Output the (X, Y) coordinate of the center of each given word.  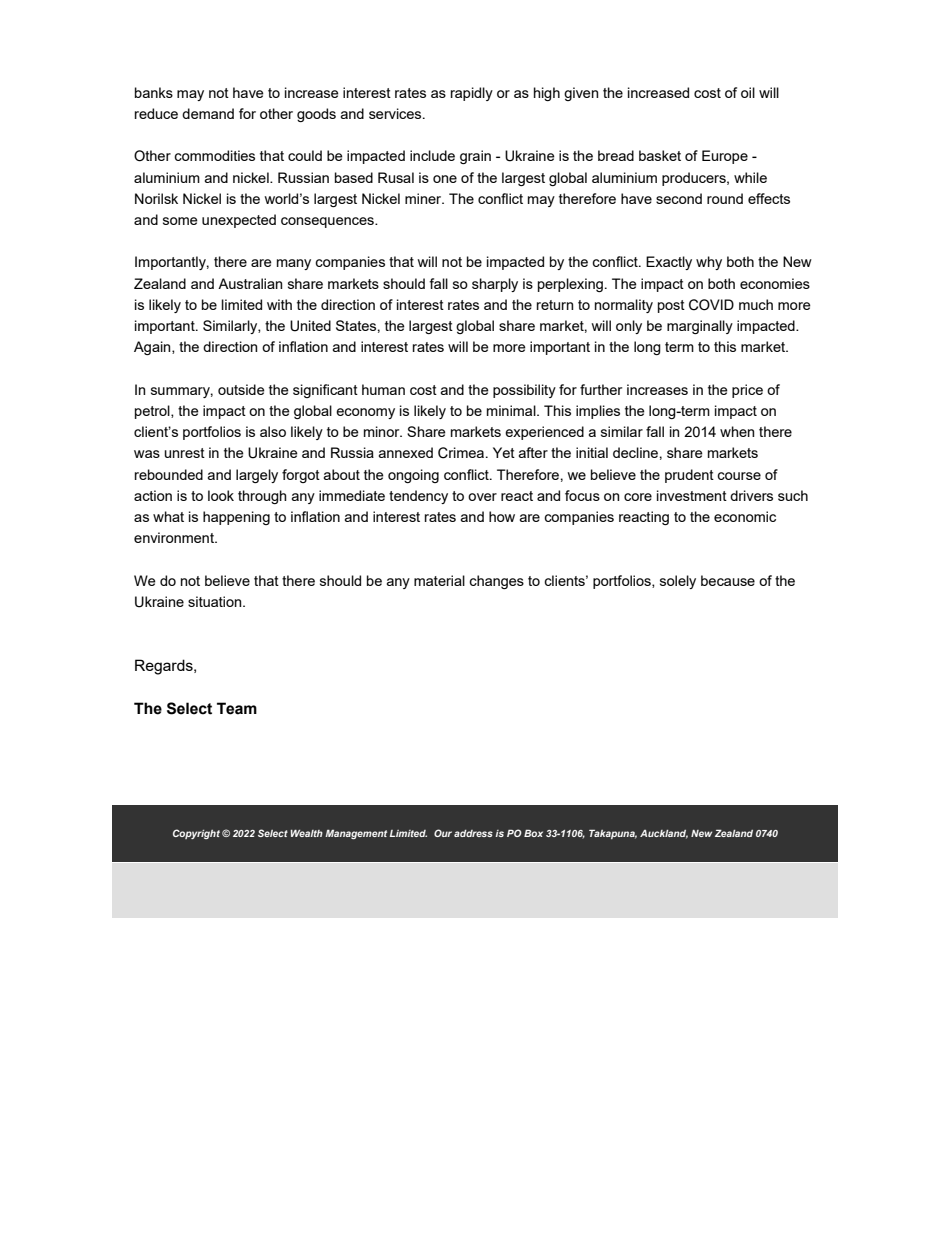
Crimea (462, 453)
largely (257, 476)
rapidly (472, 94)
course (739, 476)
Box (533, 833)
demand (208, 113)
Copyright (196, 834)
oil (748, 92)
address (473, 833)
